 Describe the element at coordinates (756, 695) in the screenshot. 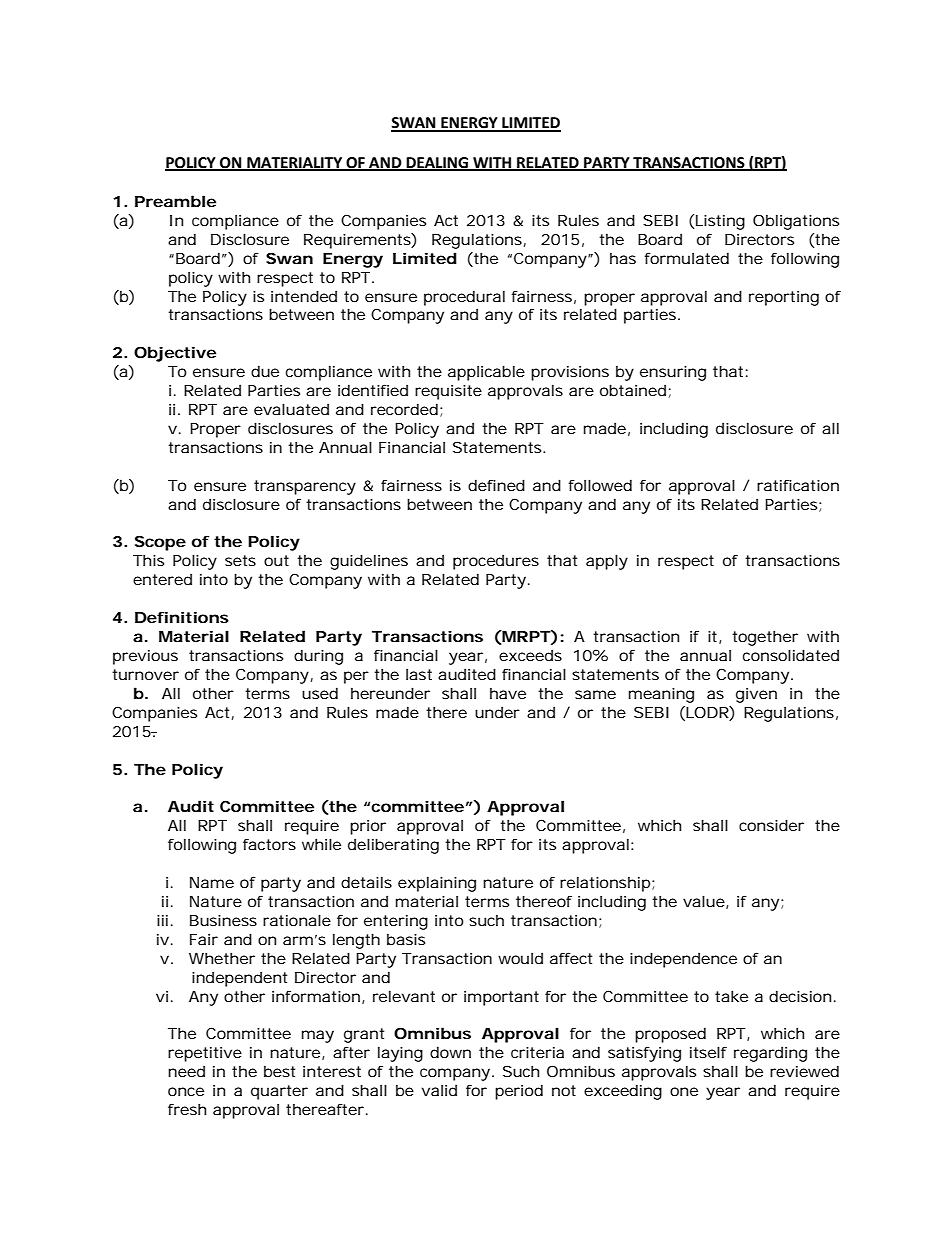

I see `given` at that location.
